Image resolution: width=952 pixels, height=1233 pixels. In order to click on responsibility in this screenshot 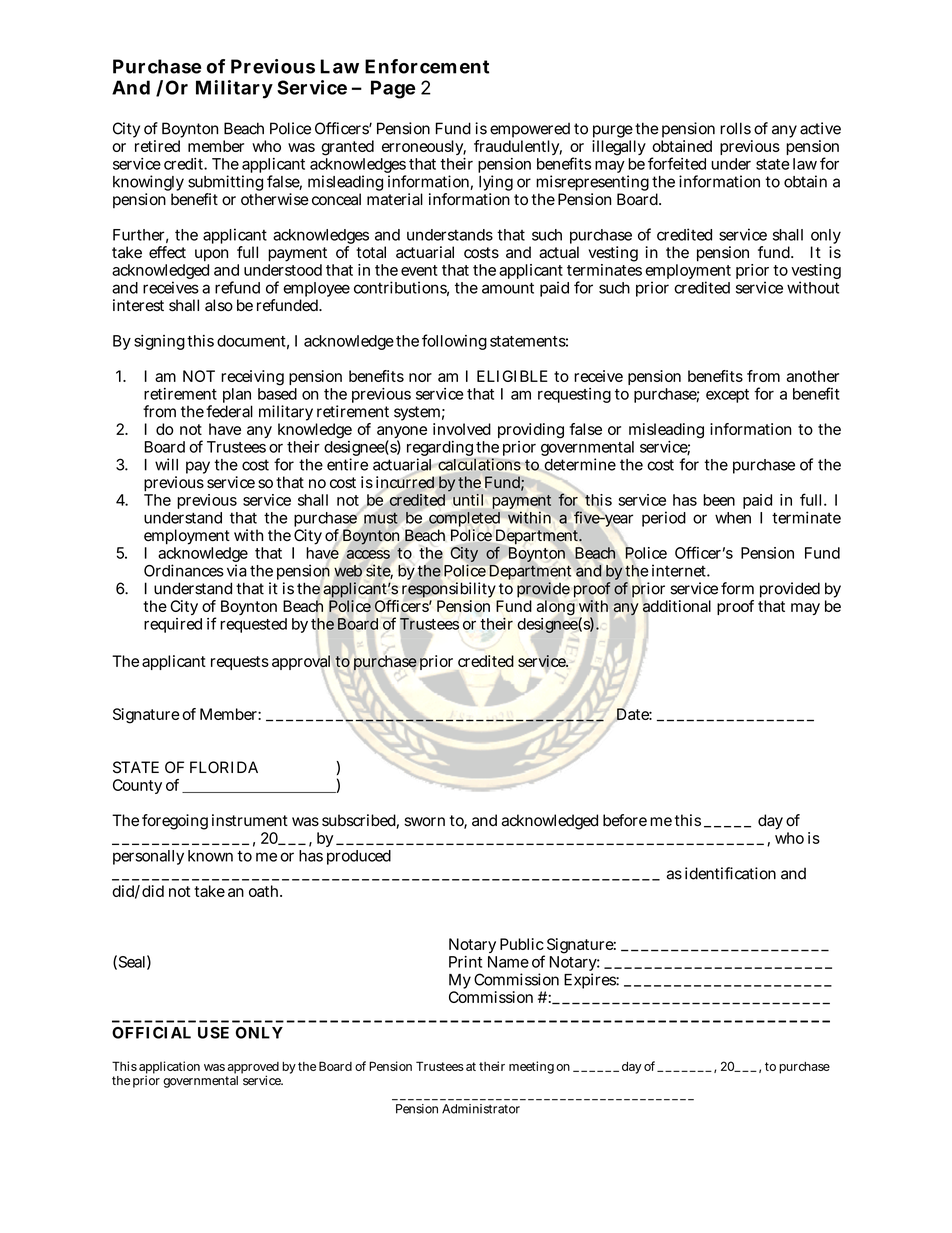, I will do `click(450, 591)`.
